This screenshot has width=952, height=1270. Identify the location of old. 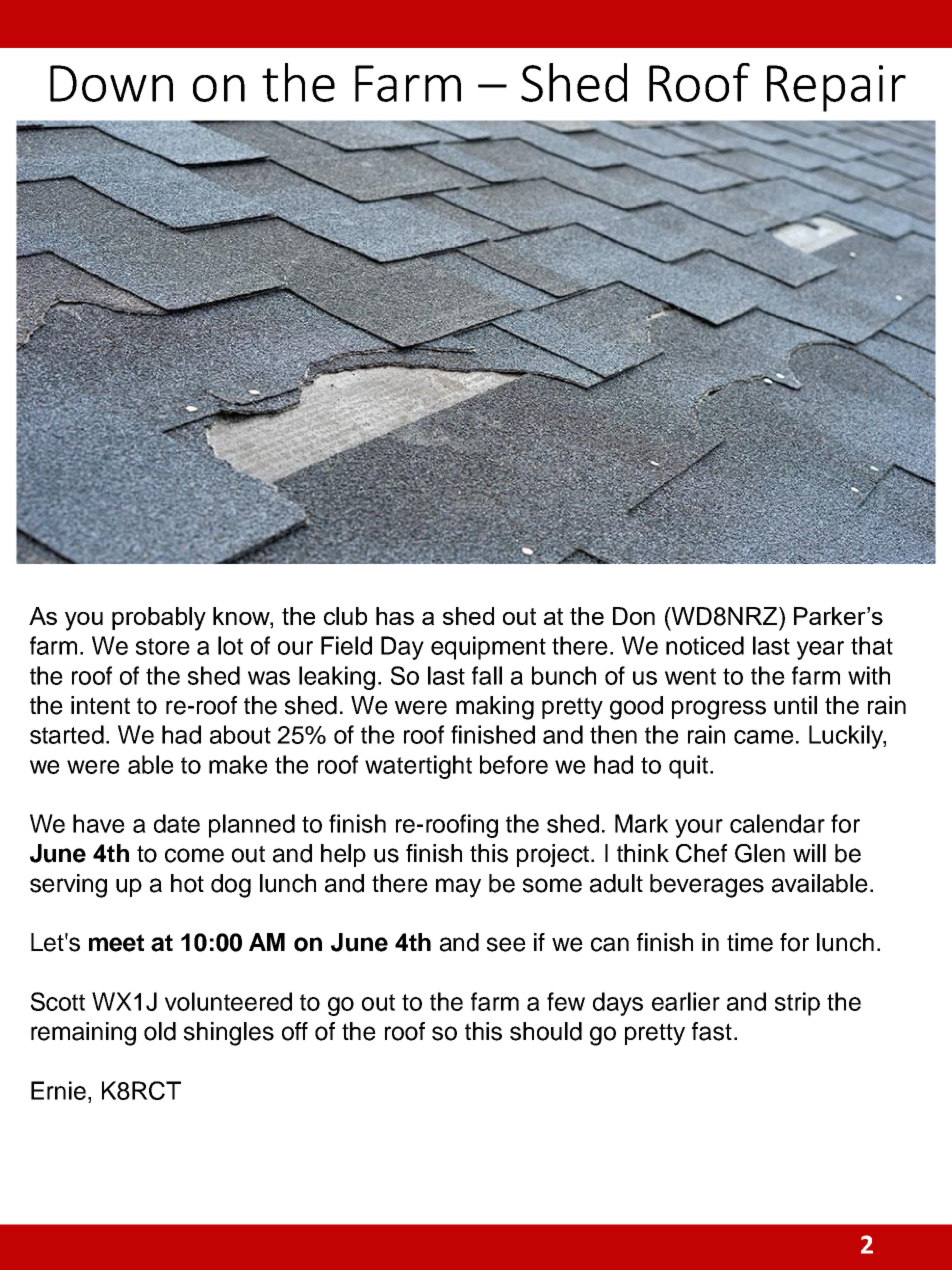
(160, 1031).
